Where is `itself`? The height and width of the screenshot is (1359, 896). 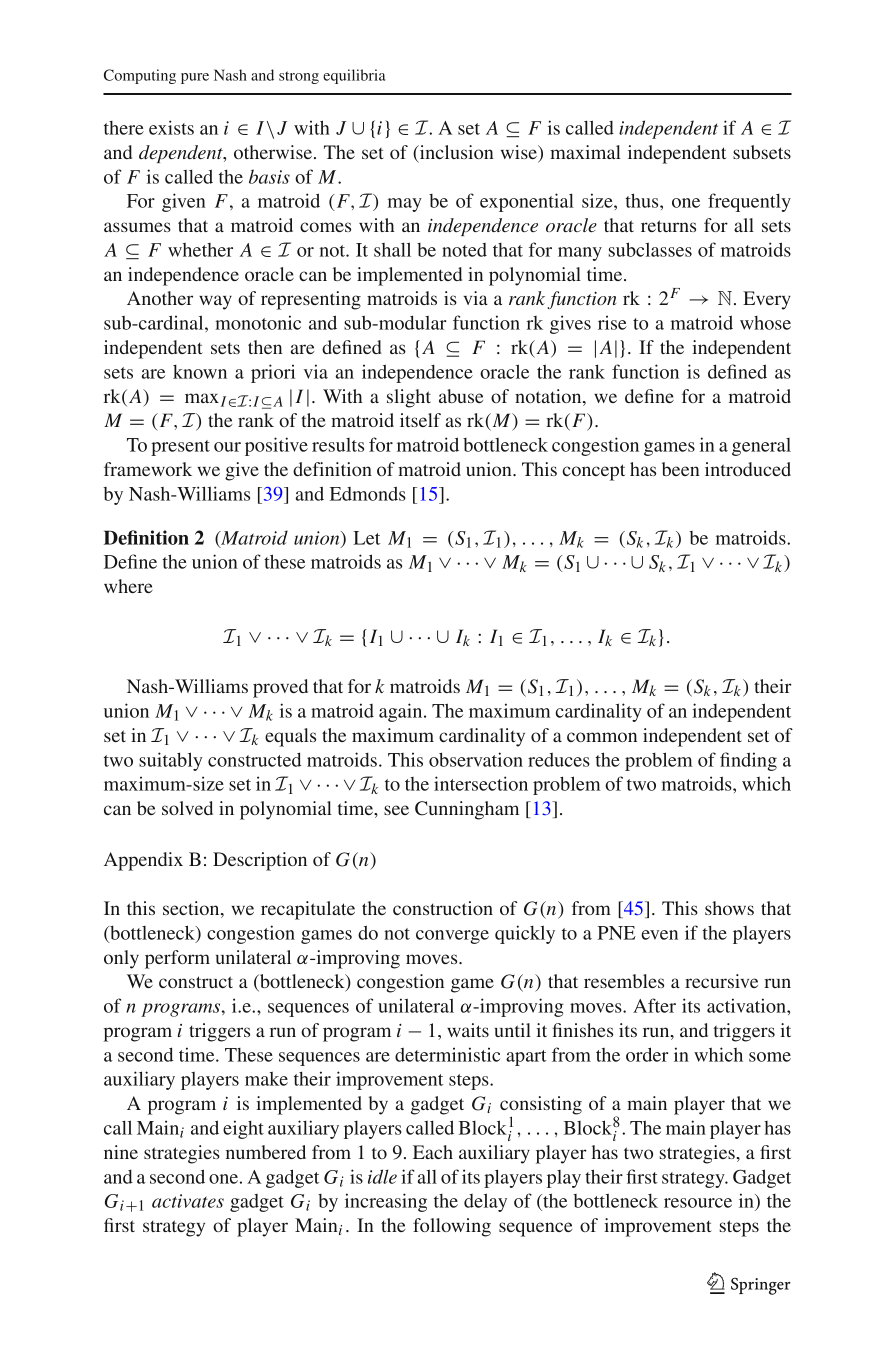
itself is located at coordinates (420, 420).
